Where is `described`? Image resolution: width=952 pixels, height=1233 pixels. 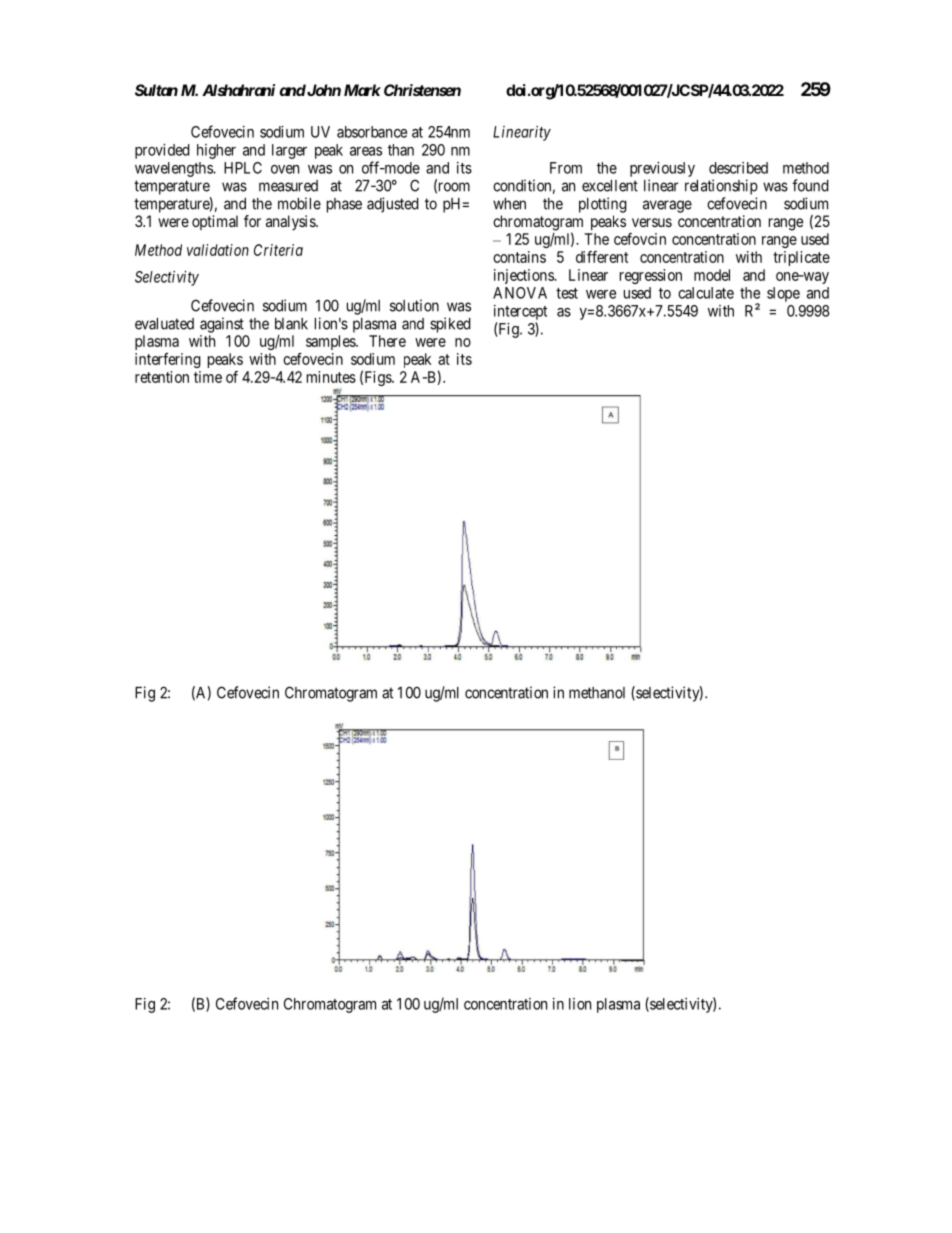
described is located at coordinates (738, 168).
